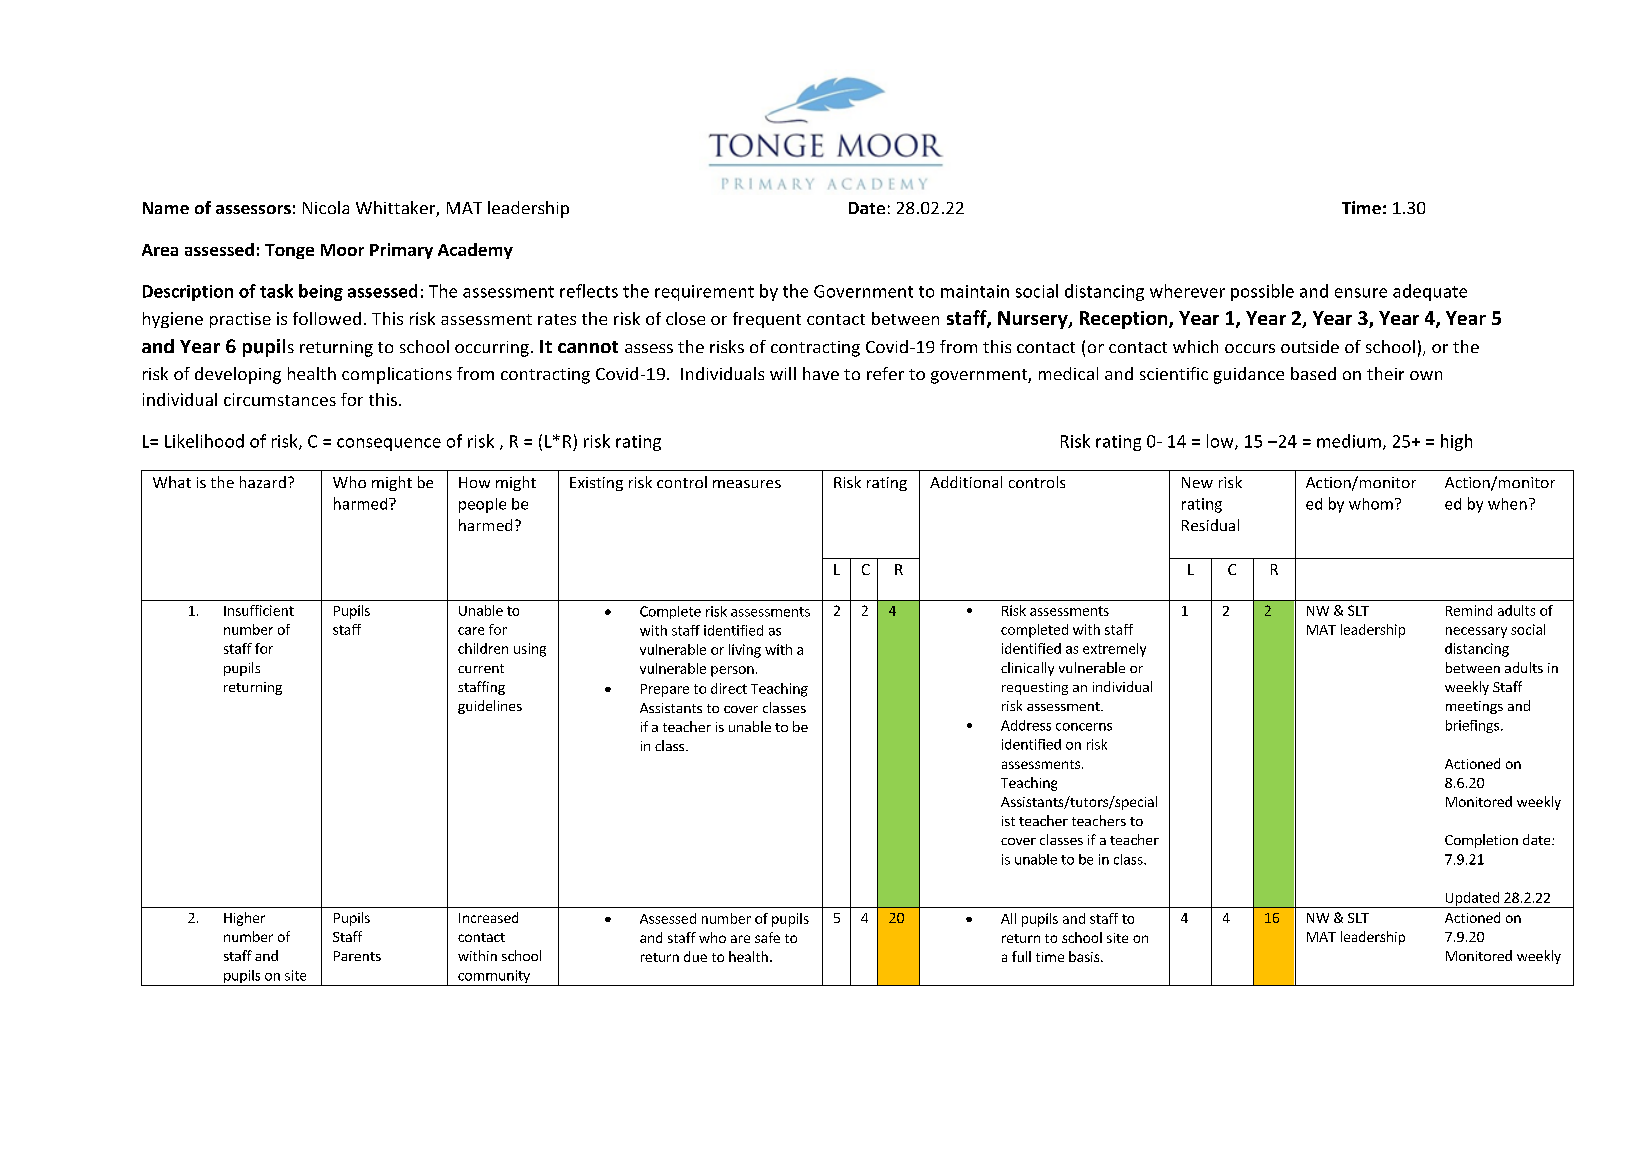  What do you see at coordinates (747, 484) in the document?
I see `measures` at bounding box center [747, 484].
